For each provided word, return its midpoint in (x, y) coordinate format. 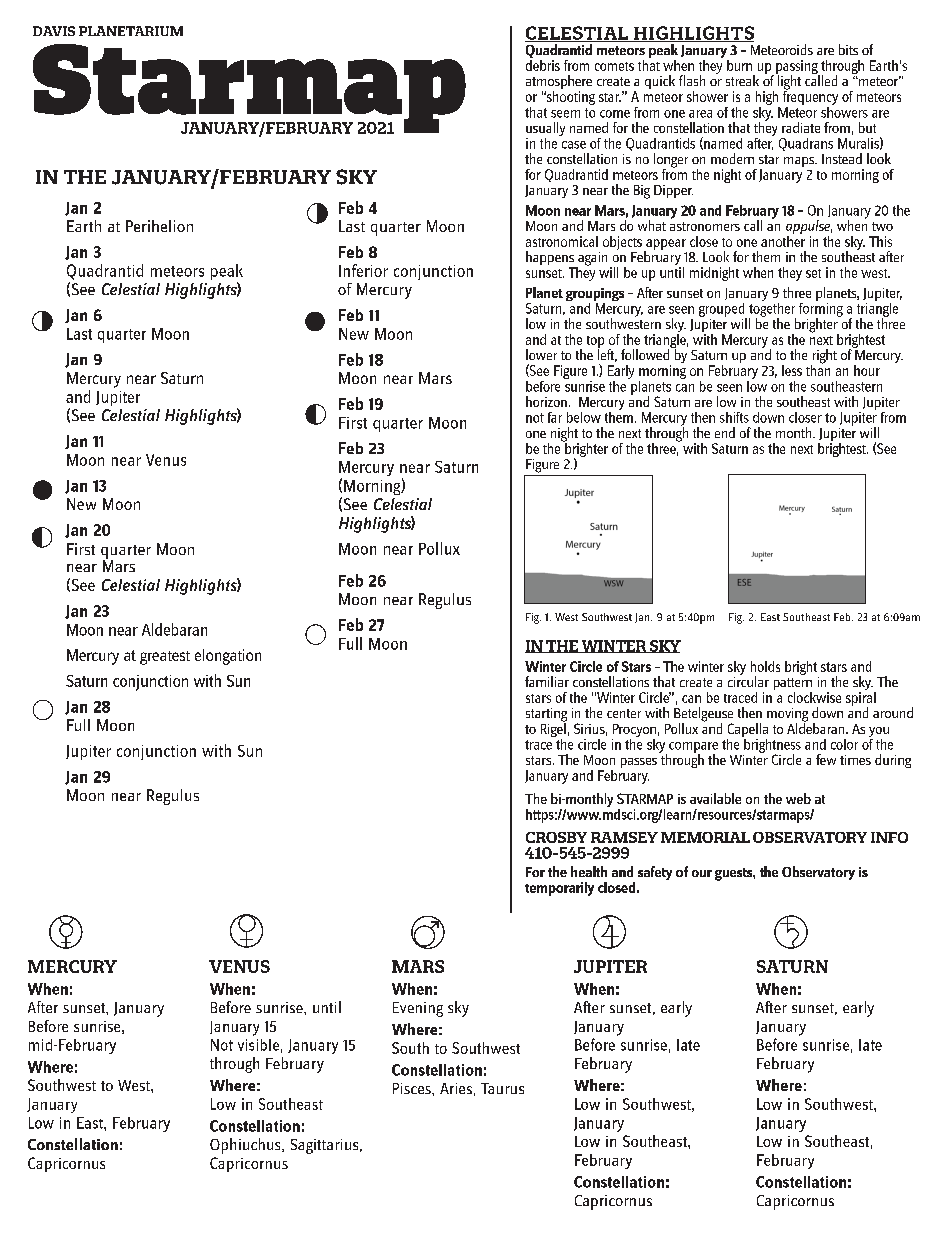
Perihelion (159, 226)
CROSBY (556, 837)
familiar (547, 681)
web (798, 798)
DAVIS (54, 31)
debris (543, 64)
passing (798, 68)
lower (541, 354)
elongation (228, 657)
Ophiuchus (246, 1146)
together (772, 309)
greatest (165, 658)
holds (765, 666)
